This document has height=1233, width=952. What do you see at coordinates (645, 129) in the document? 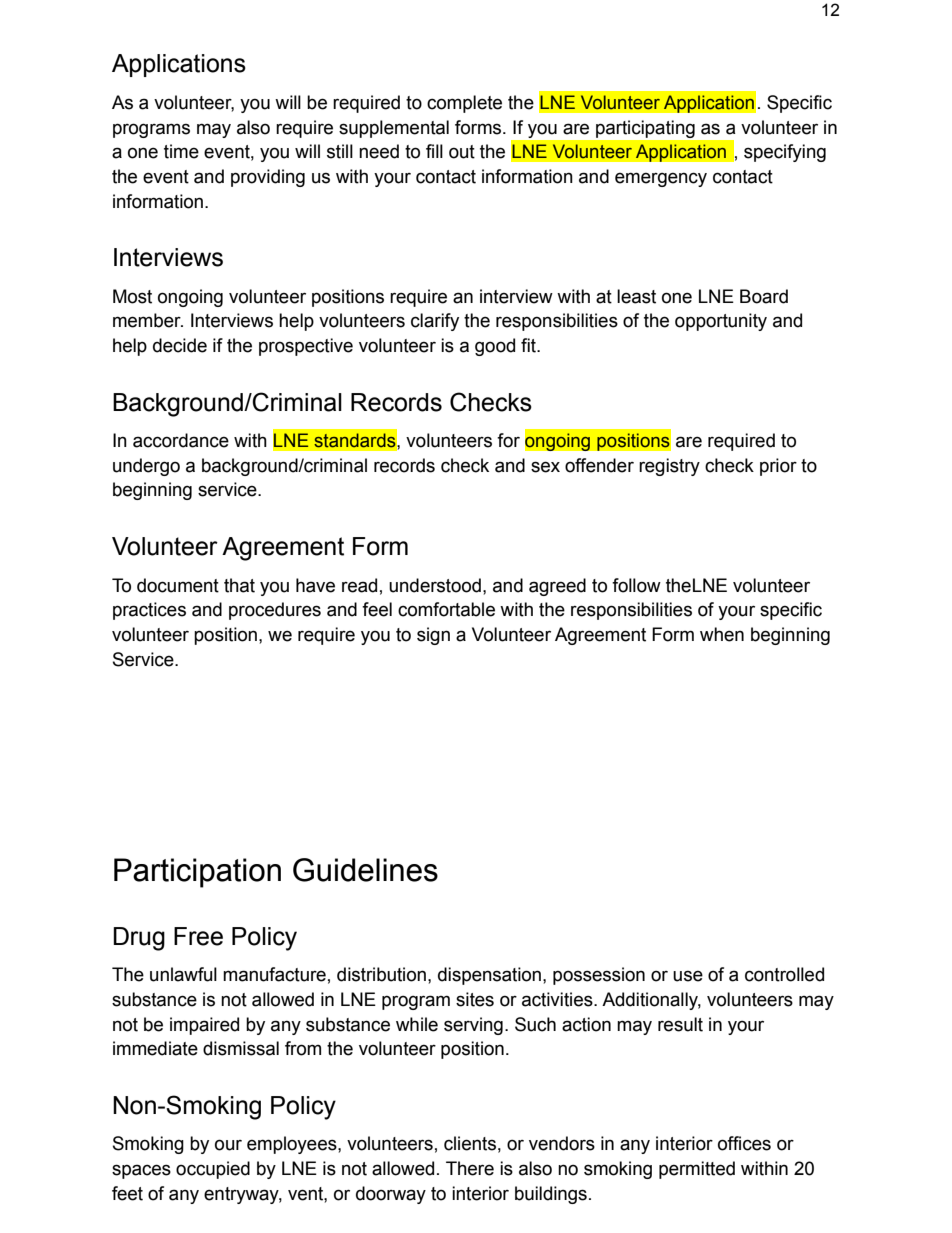
I see `participating` at bounding box center [645, 129].
